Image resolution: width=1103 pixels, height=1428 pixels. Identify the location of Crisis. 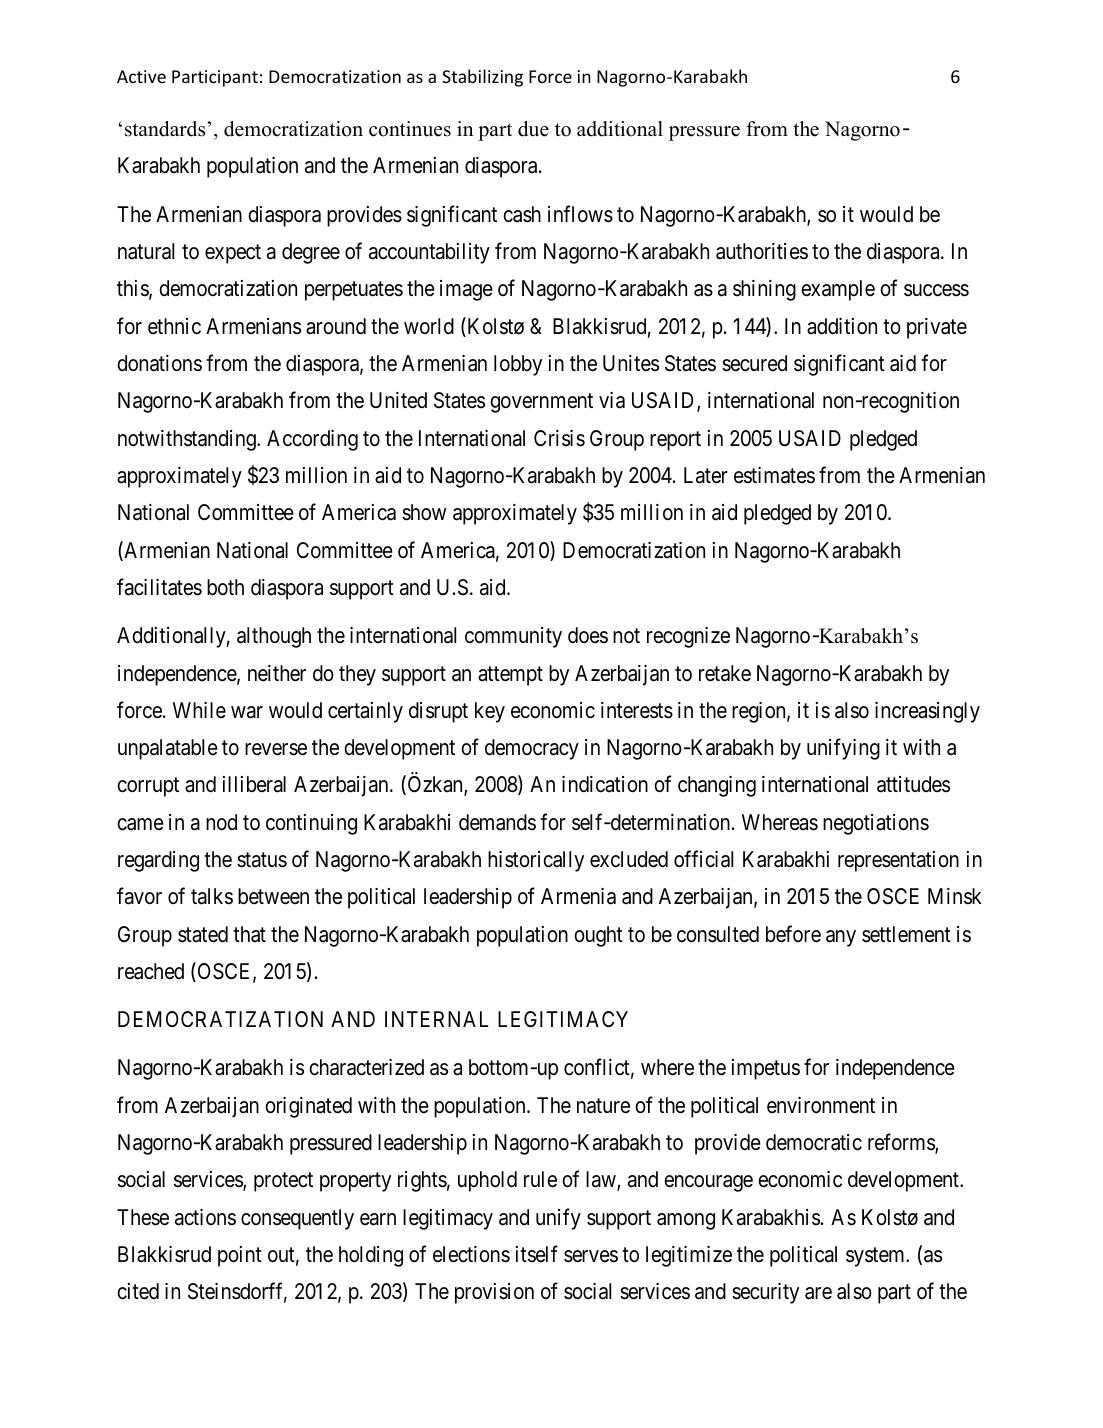
(559, 438).
